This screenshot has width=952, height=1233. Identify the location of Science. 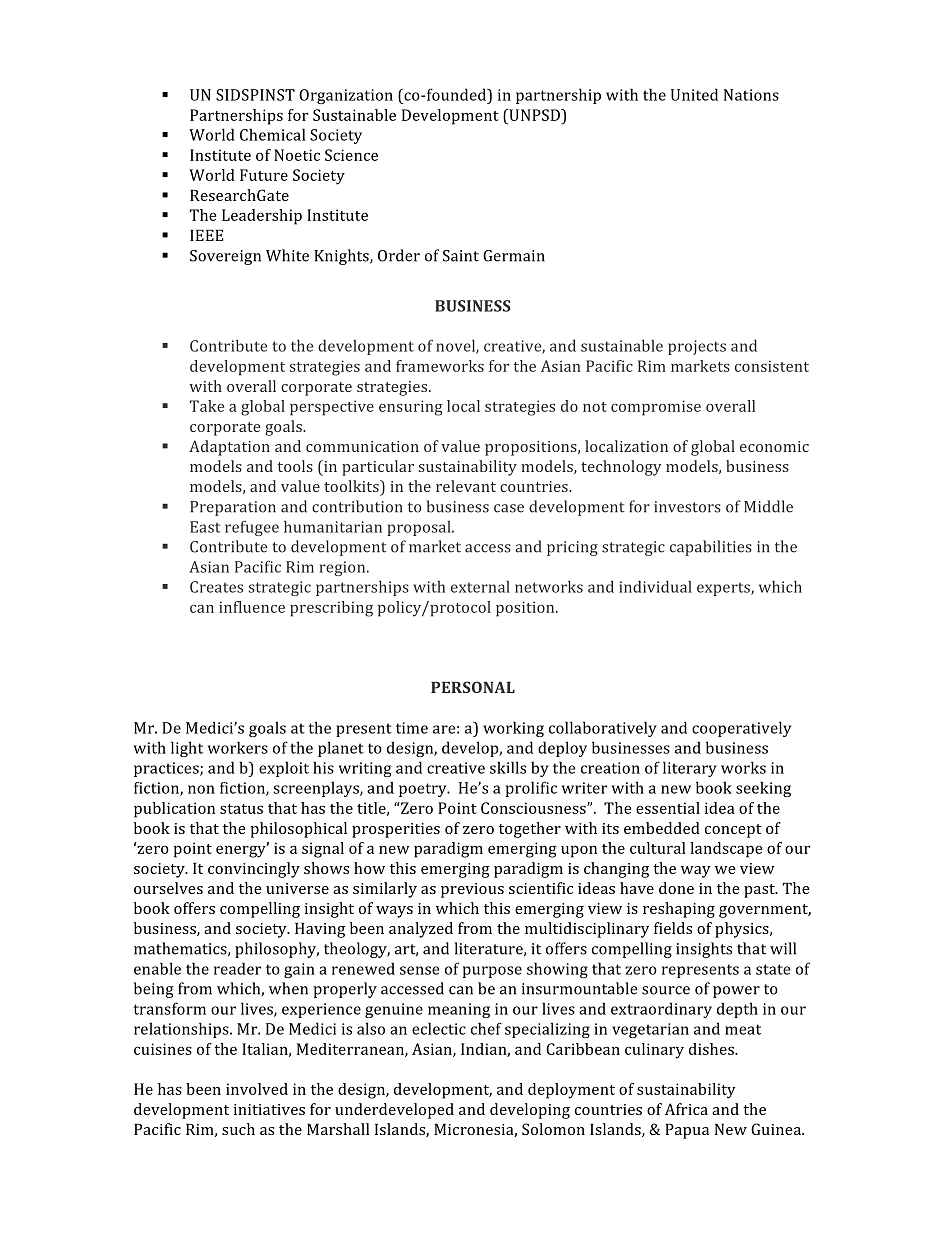
(351, 155).
